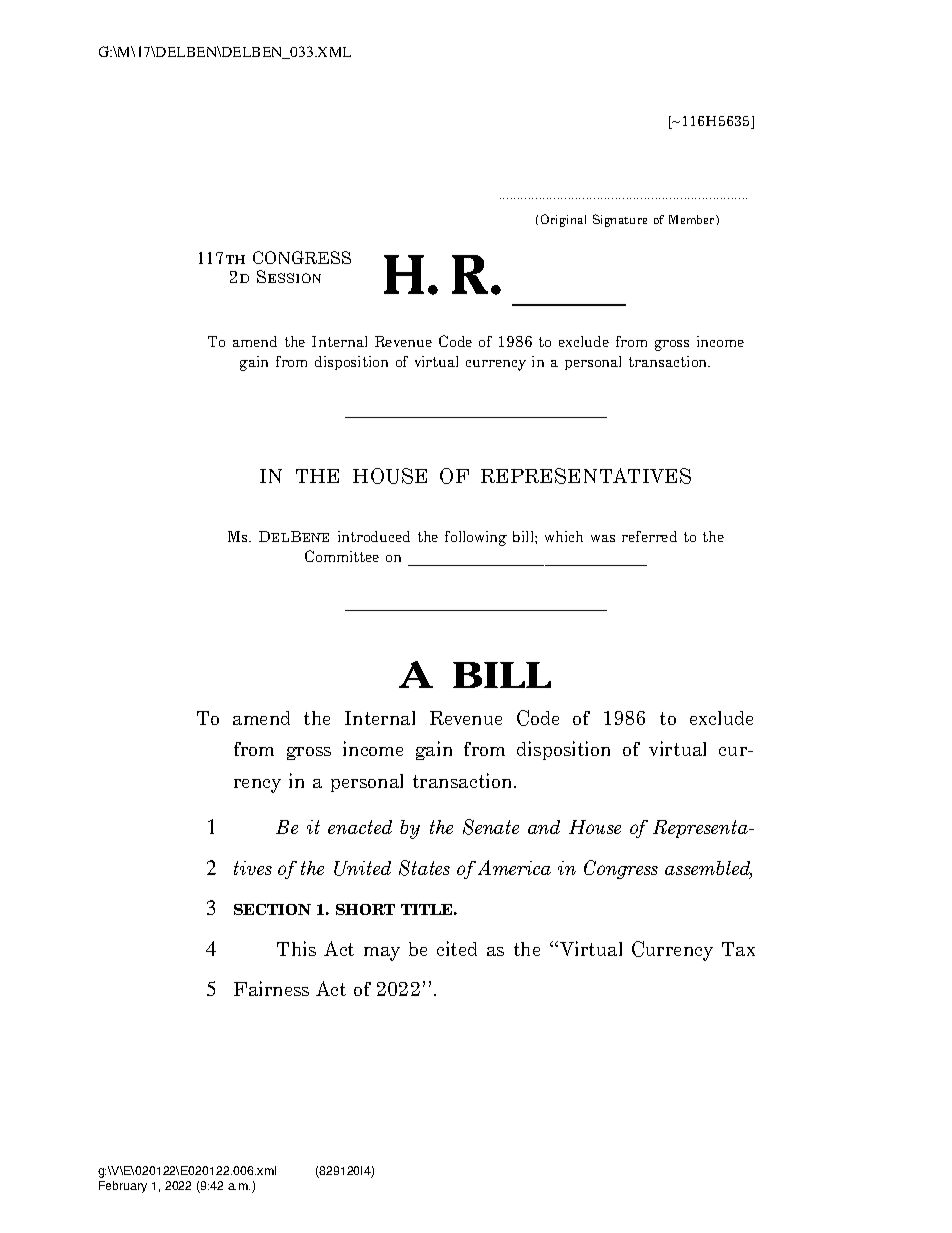 The image size is (952, 1233). Describe the element at coordinates (342, 556) in the screenshot. I see `Committee` at that location.
